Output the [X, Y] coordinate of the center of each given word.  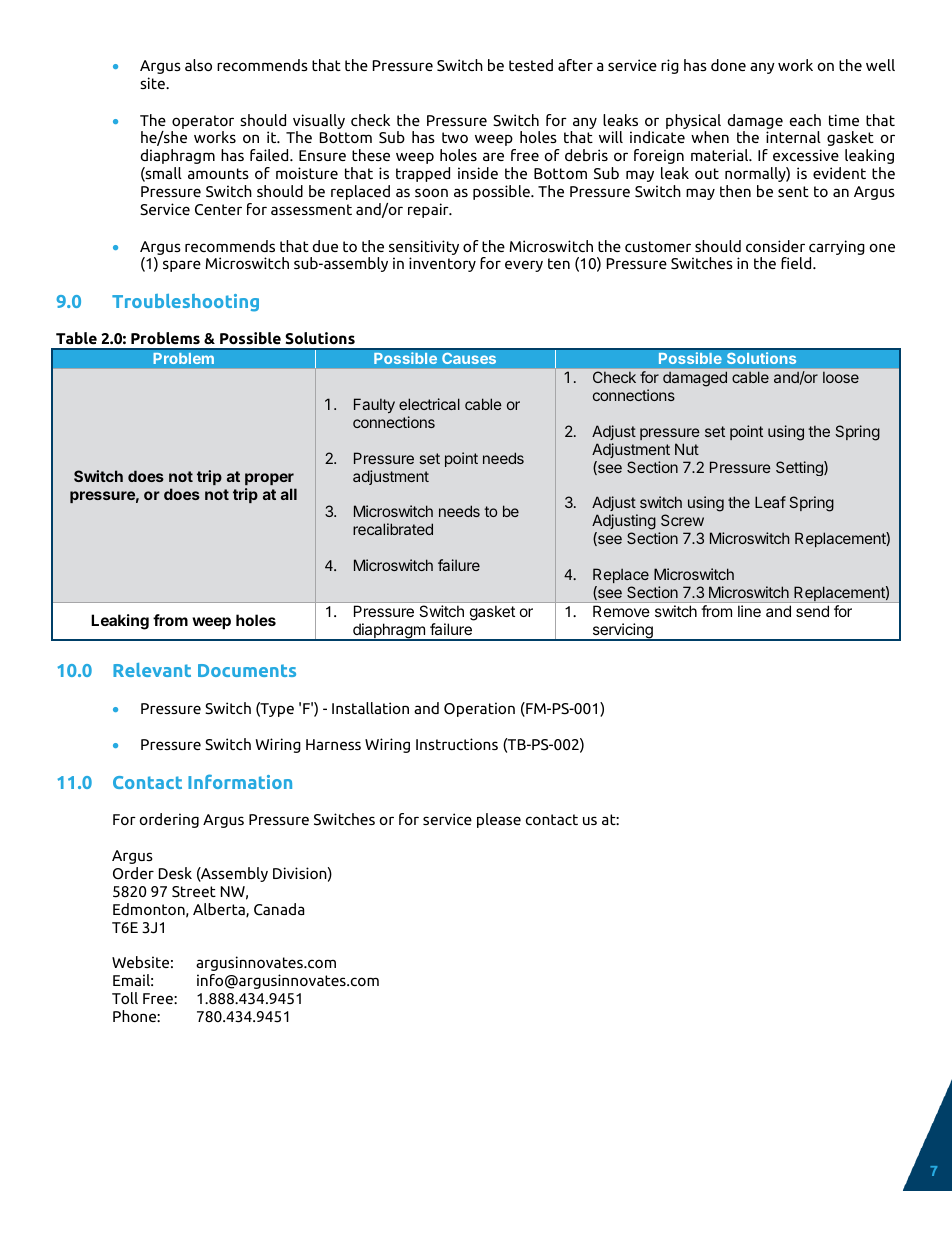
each [805, 120]
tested [531, 65]
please [499, 820]
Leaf [770, 502]
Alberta [220, 910]
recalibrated [393, 529]
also [198, 65]
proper [269, 479]
